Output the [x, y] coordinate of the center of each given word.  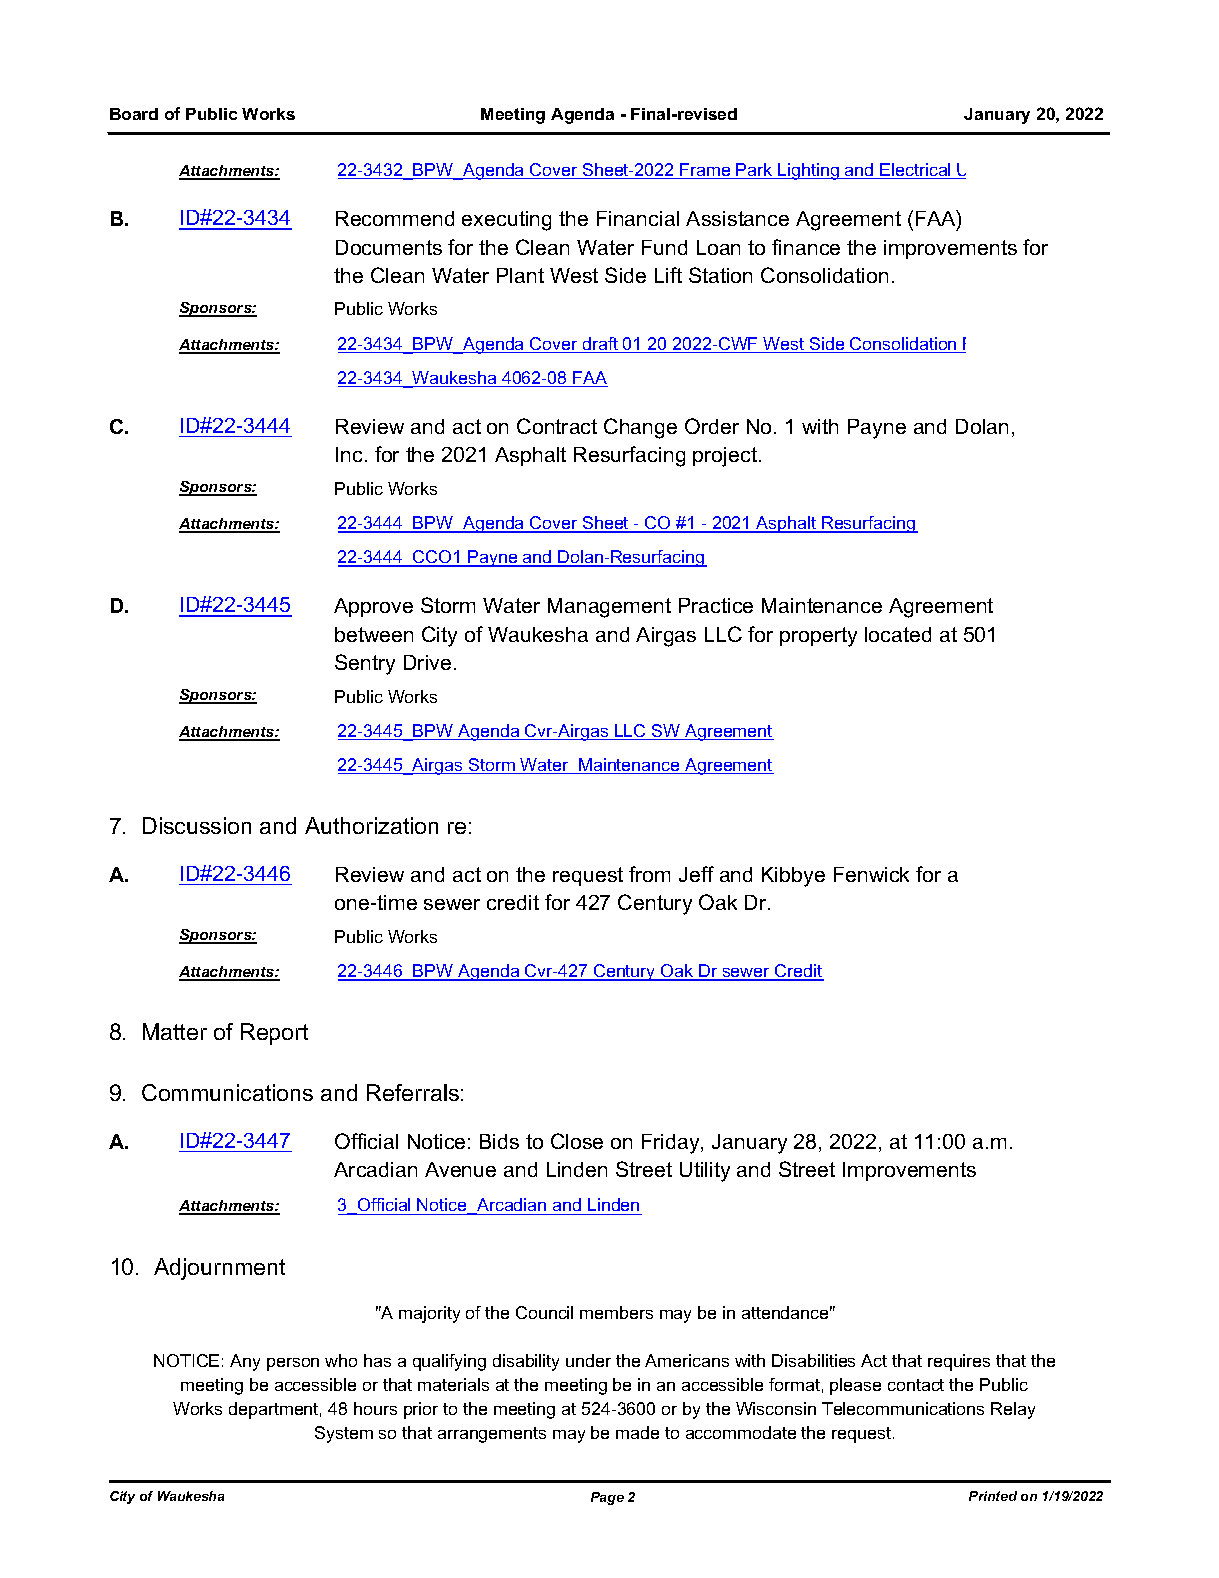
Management [609, 608]
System [344, 1434]
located [898, 634]
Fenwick [871, 874]
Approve [373, 607]
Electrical [916, 171]
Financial [638, 218]
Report [274, 1034]
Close [577, 1141]
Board [134, 114]
